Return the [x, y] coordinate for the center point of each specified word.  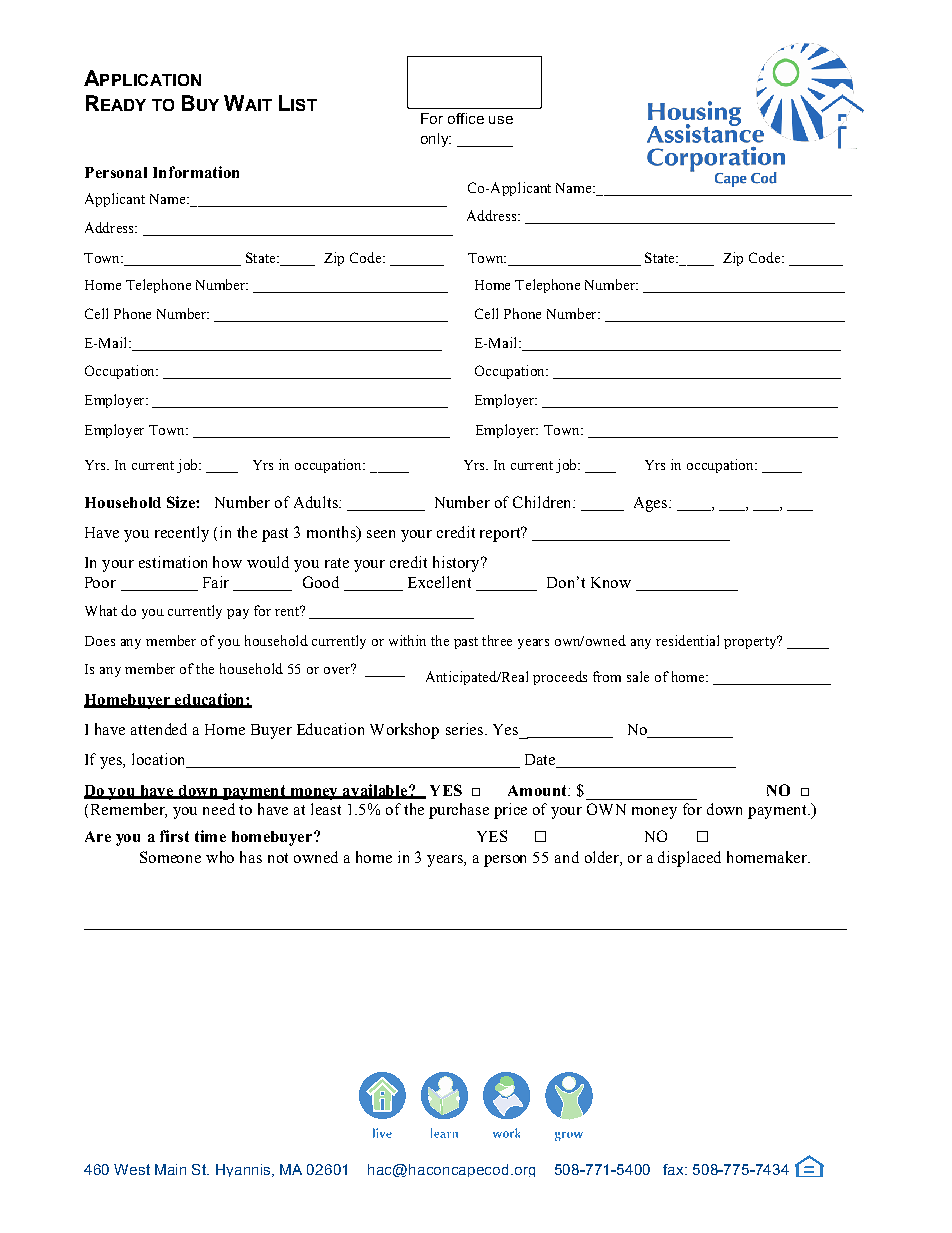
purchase [459, 811]
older [603, 858]
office [466, 118]
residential [687, 640]
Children [543, 502]
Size [182, 502]
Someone [170, 857]
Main [170, 1169]
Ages [650, 504]
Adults [317, 502]
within [407, 640]
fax [674, 1169]
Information [196, 172]
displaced [689, 859]
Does [100, 641]
